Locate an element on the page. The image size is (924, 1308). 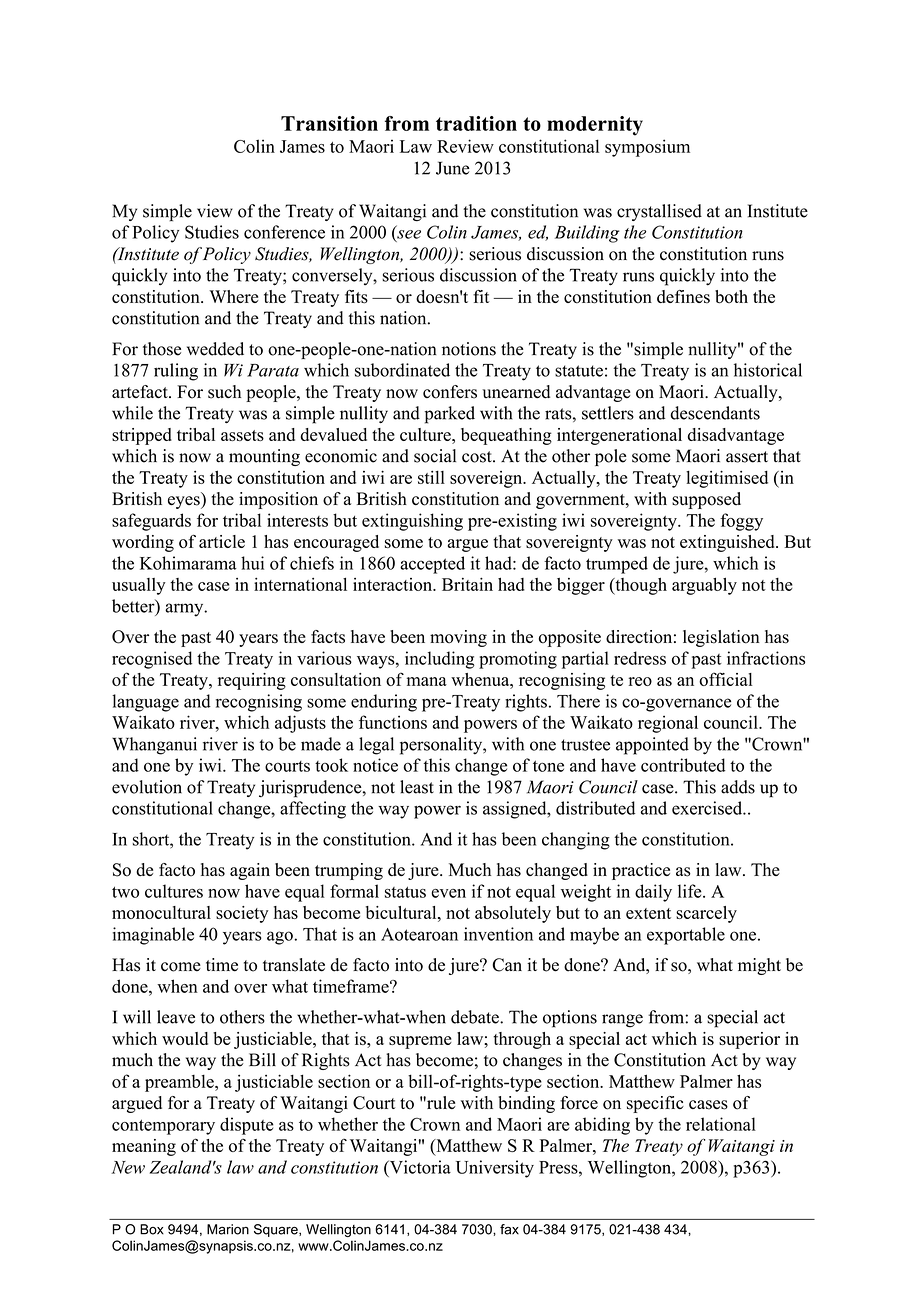
even is located at coordinates (448, 893).
